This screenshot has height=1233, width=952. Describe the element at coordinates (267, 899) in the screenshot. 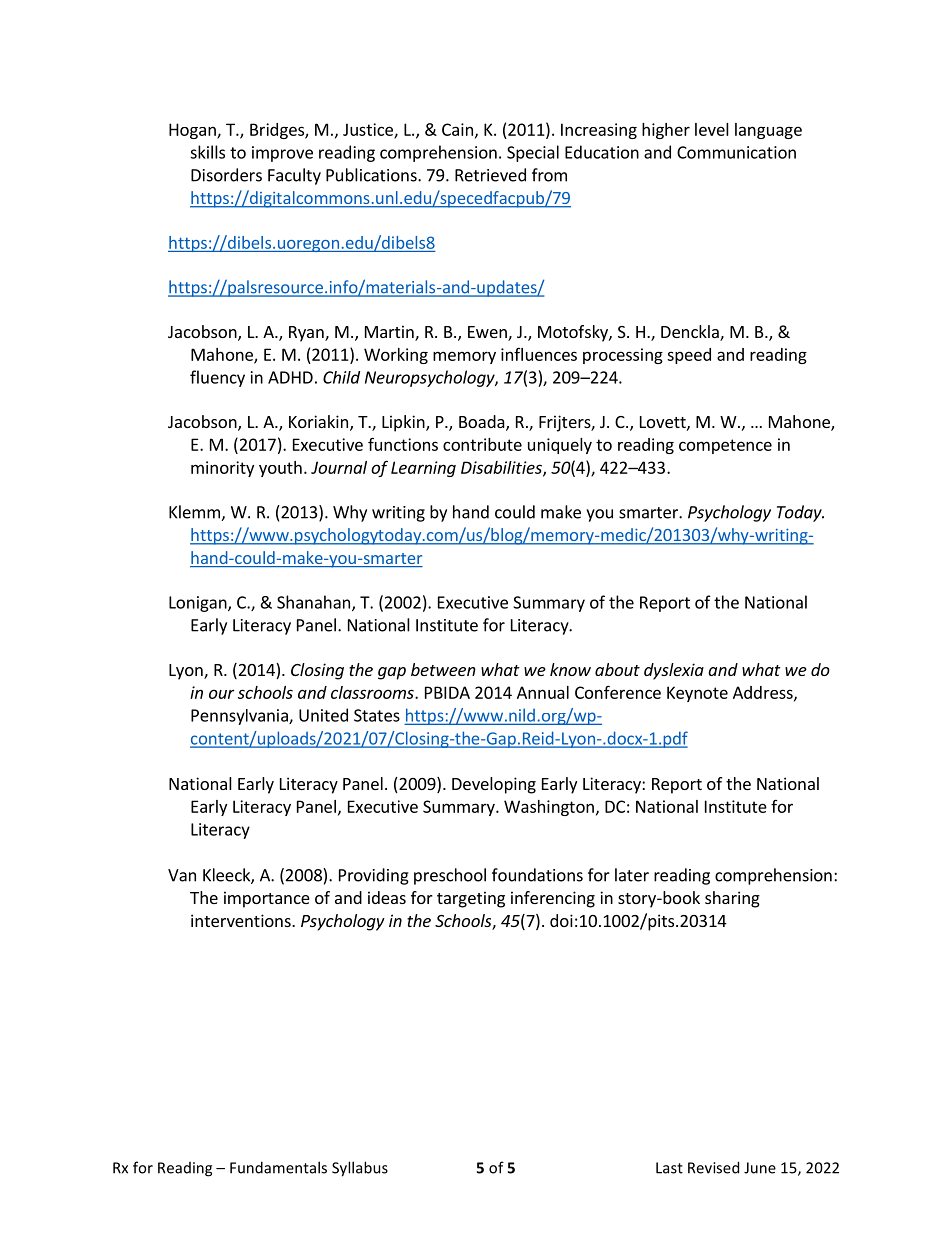

I see `importance` at that location.
